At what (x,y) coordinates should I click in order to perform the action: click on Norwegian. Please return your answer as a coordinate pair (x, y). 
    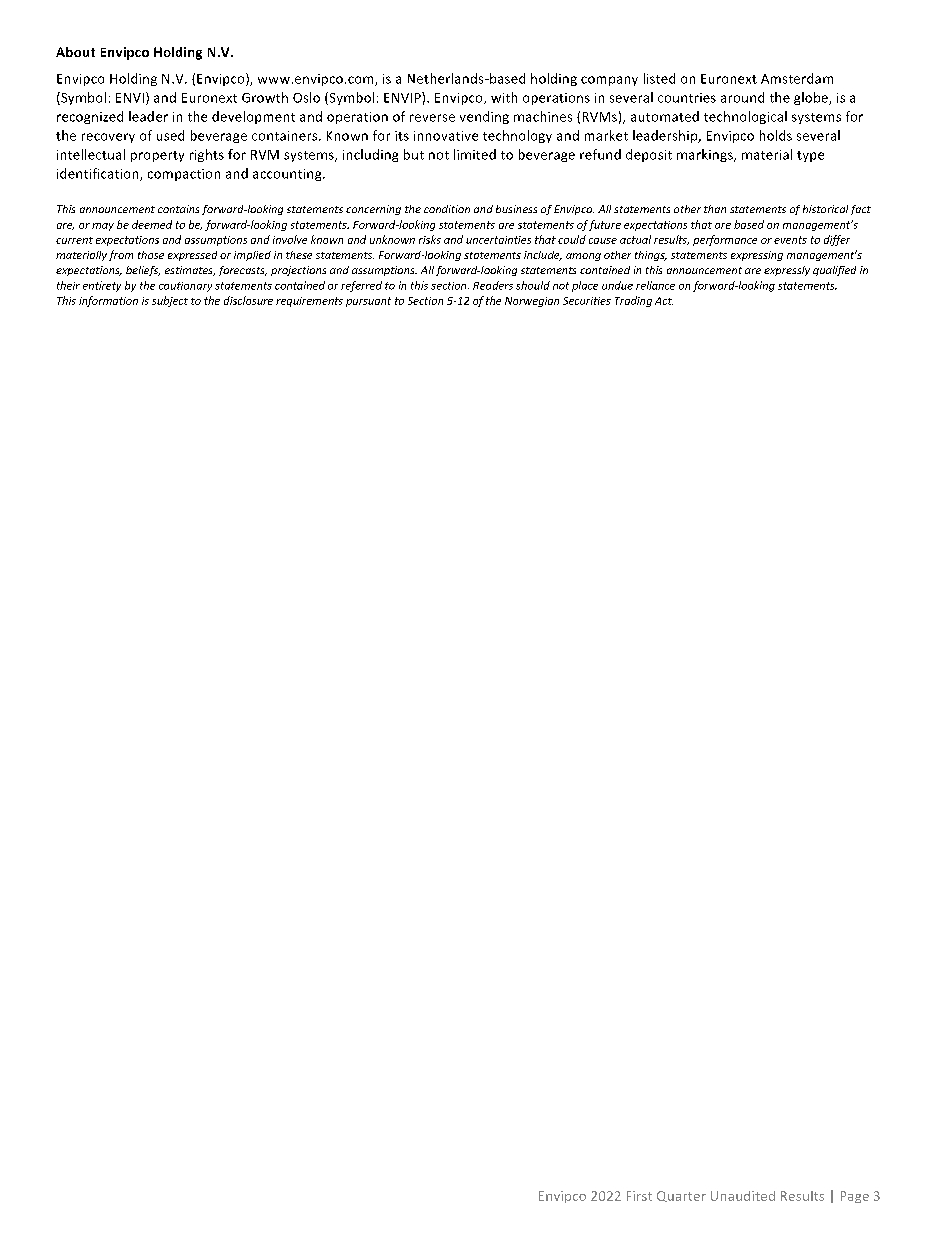
    Looking at the image, I should click on (532, 302).
